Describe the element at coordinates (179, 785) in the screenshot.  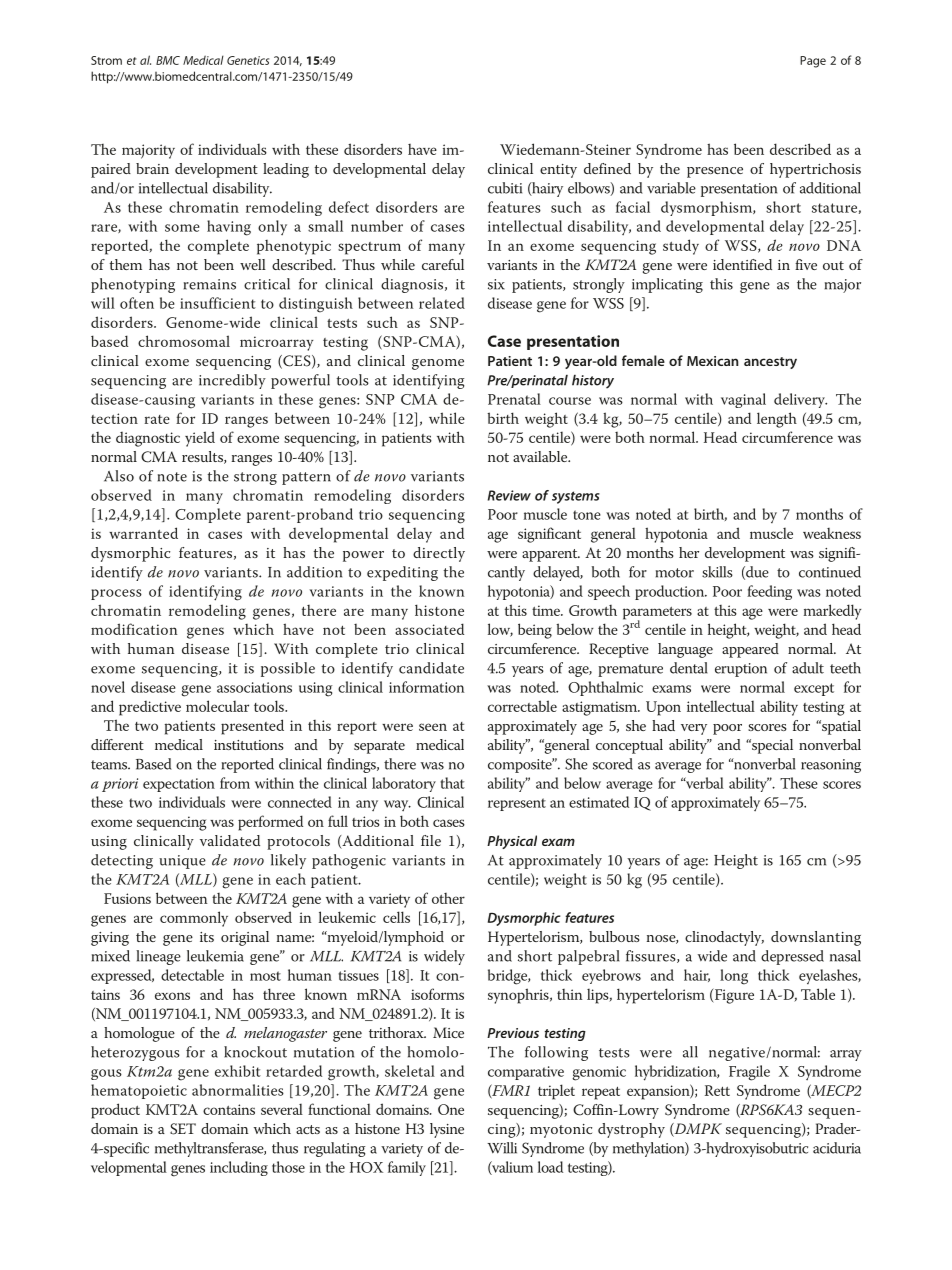
I see `expectation` at that location.
